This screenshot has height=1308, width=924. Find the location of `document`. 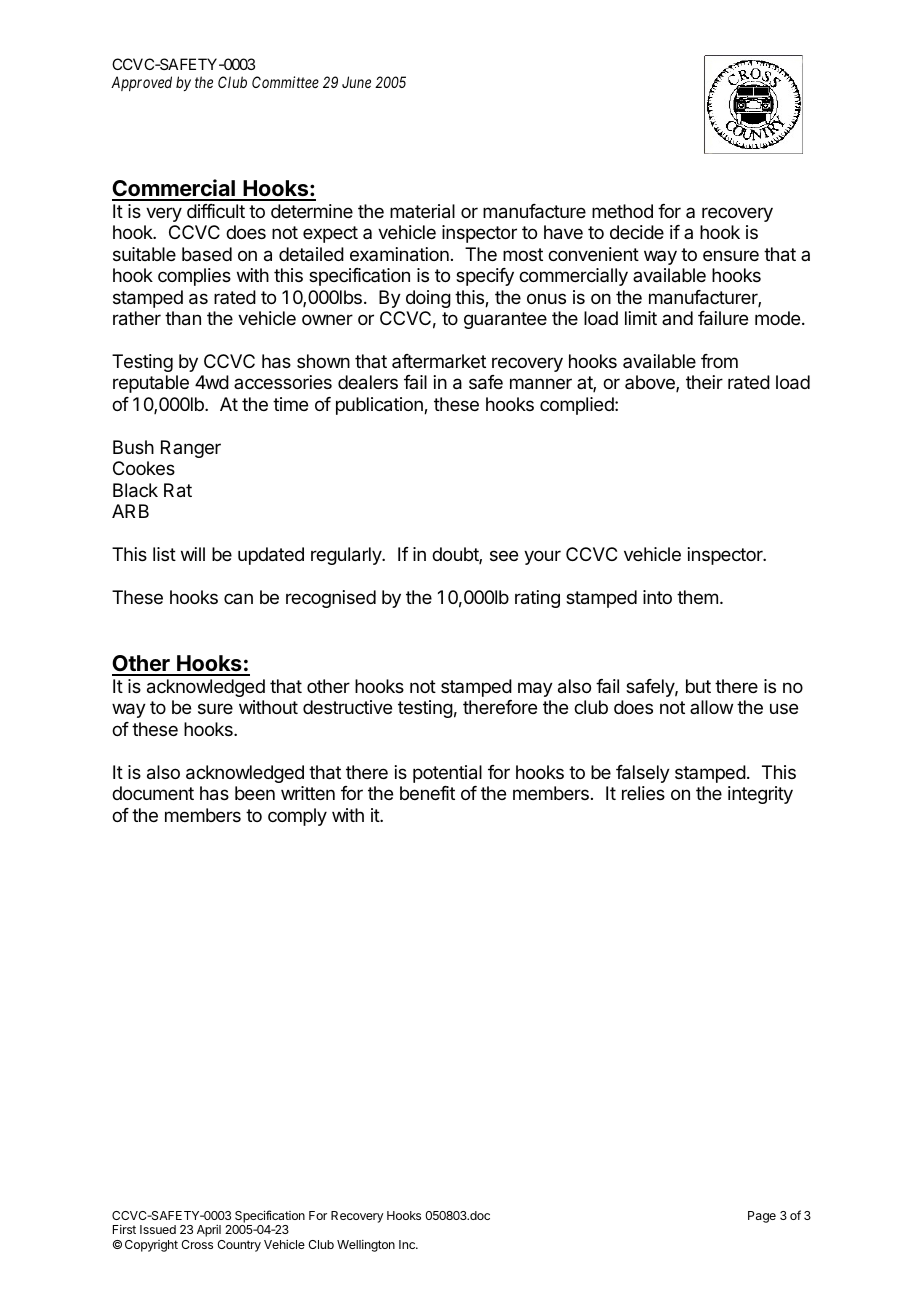

document is located at coordinates (153, 793).
